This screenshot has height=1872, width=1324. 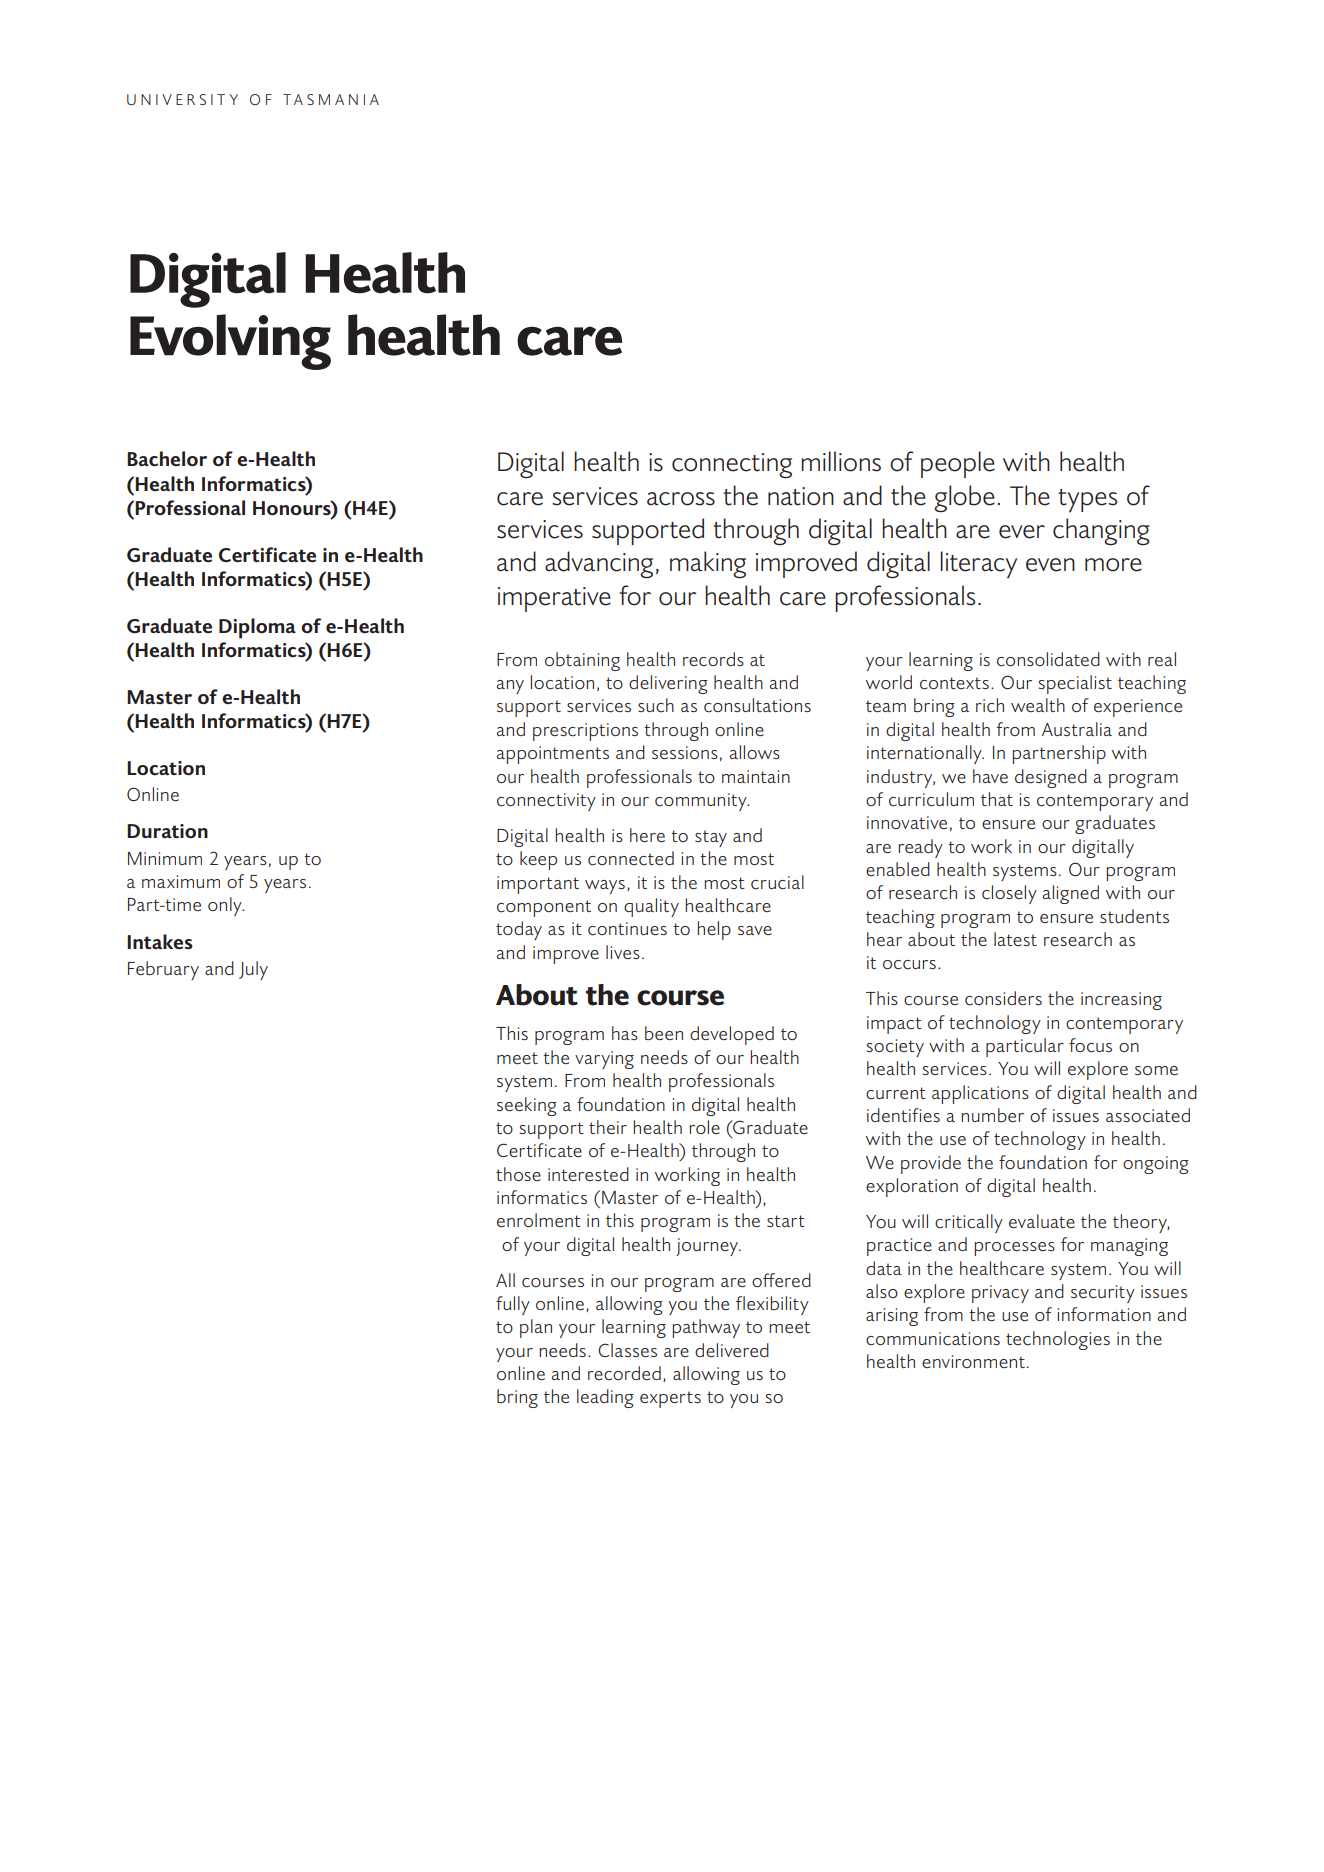 I want to click on such, so click(x=656, y=705).
